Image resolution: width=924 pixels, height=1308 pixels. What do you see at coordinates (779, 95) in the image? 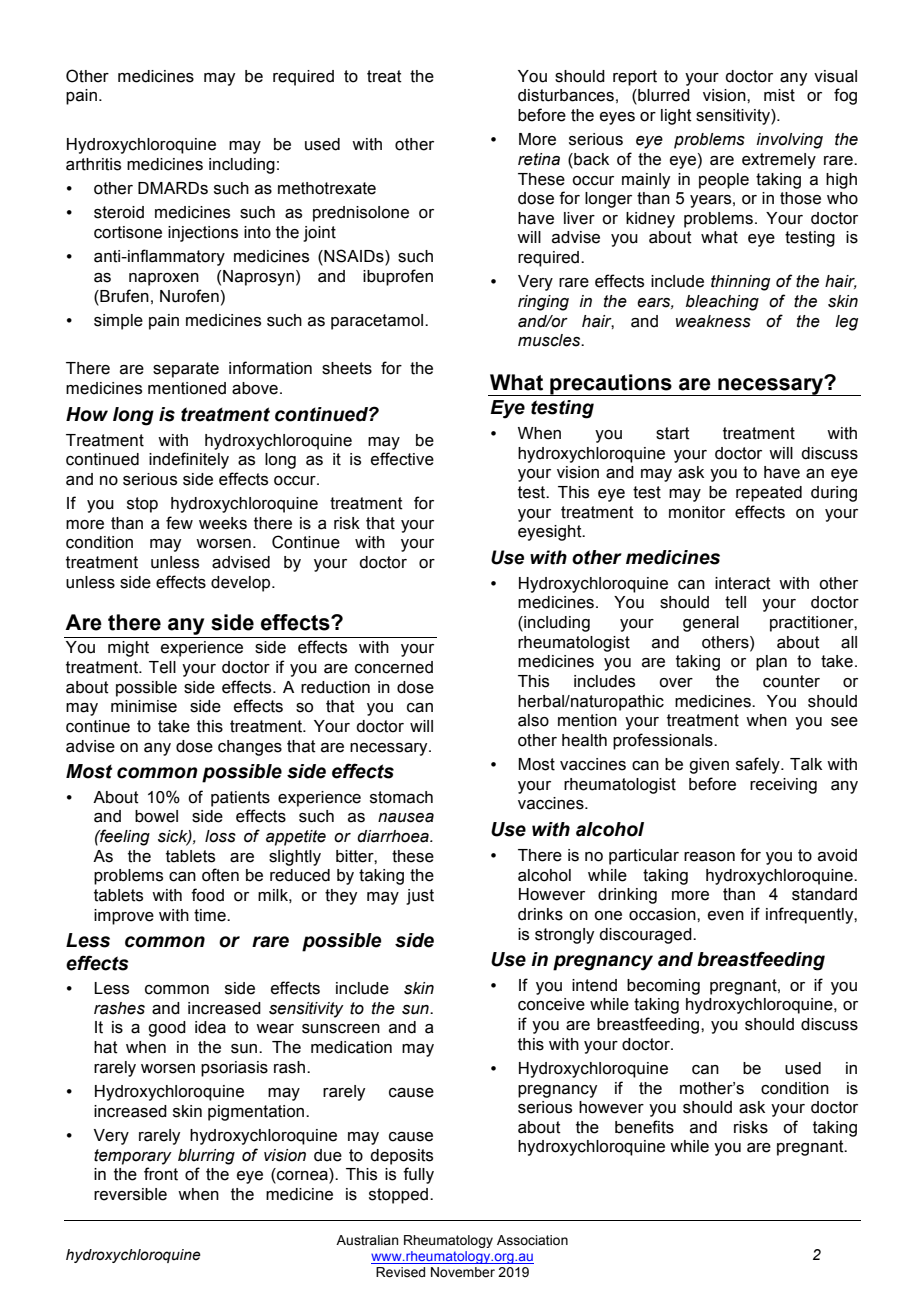
I see `mist` at bounding box center [779, 95].
